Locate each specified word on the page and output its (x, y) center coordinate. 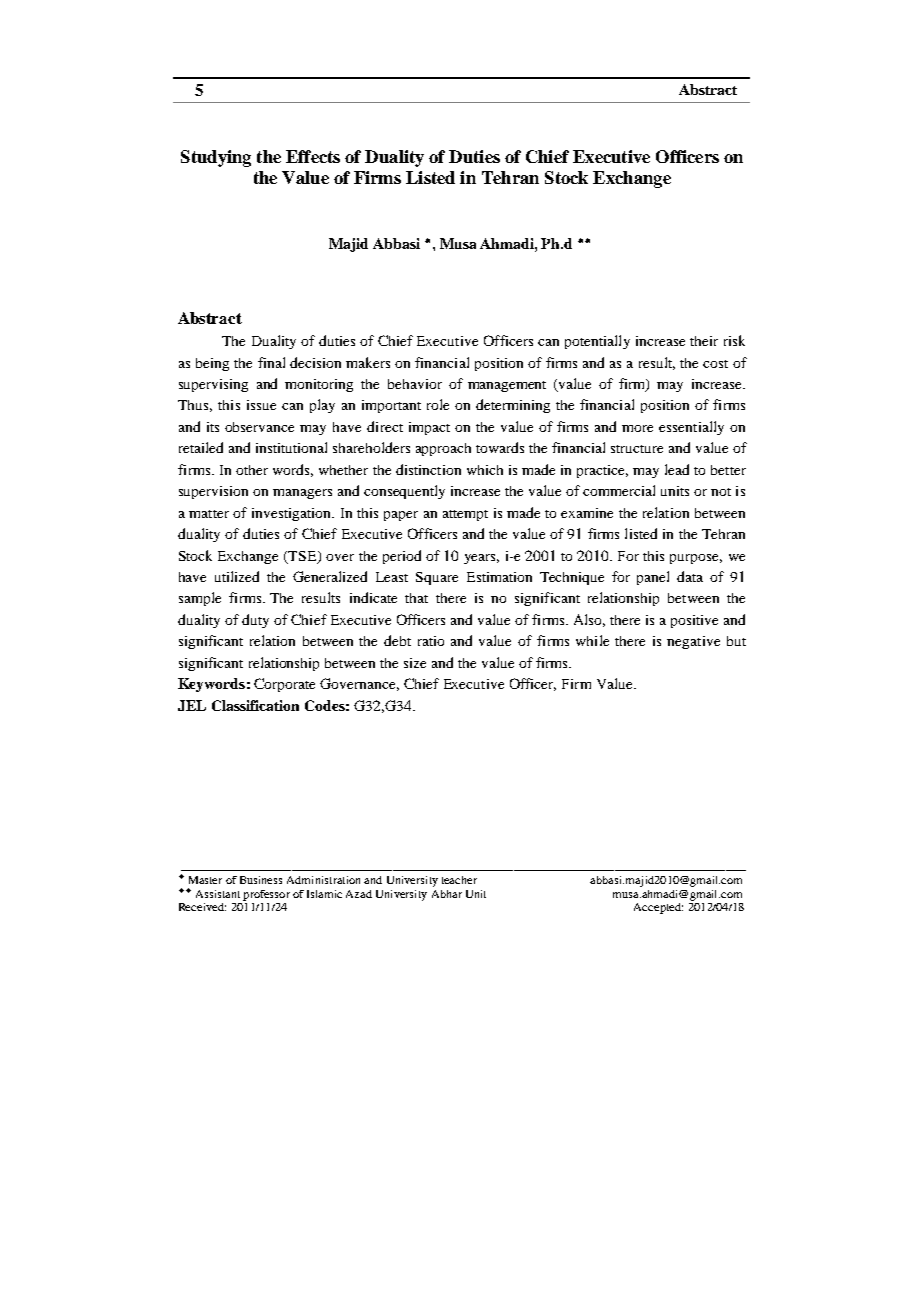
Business (261, 880)
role (438, 404)
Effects (313, 156)
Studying (216, 158)
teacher (459, 880)
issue (261, 405)
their (704, 341)
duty (255, 621)
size (415, 663)
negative (693, 642)
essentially (691, 428)
